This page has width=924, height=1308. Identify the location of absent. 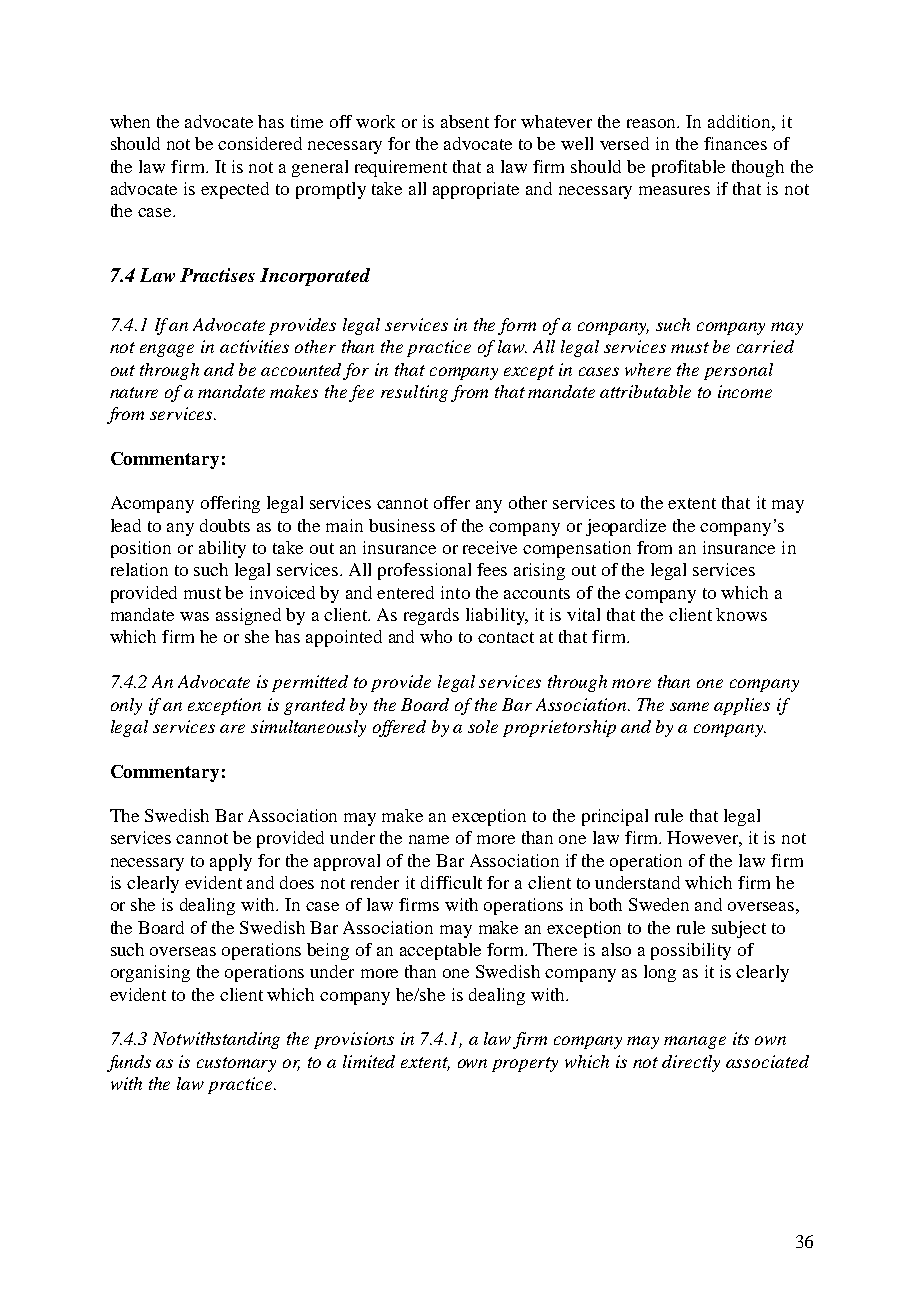
(465, 121).
